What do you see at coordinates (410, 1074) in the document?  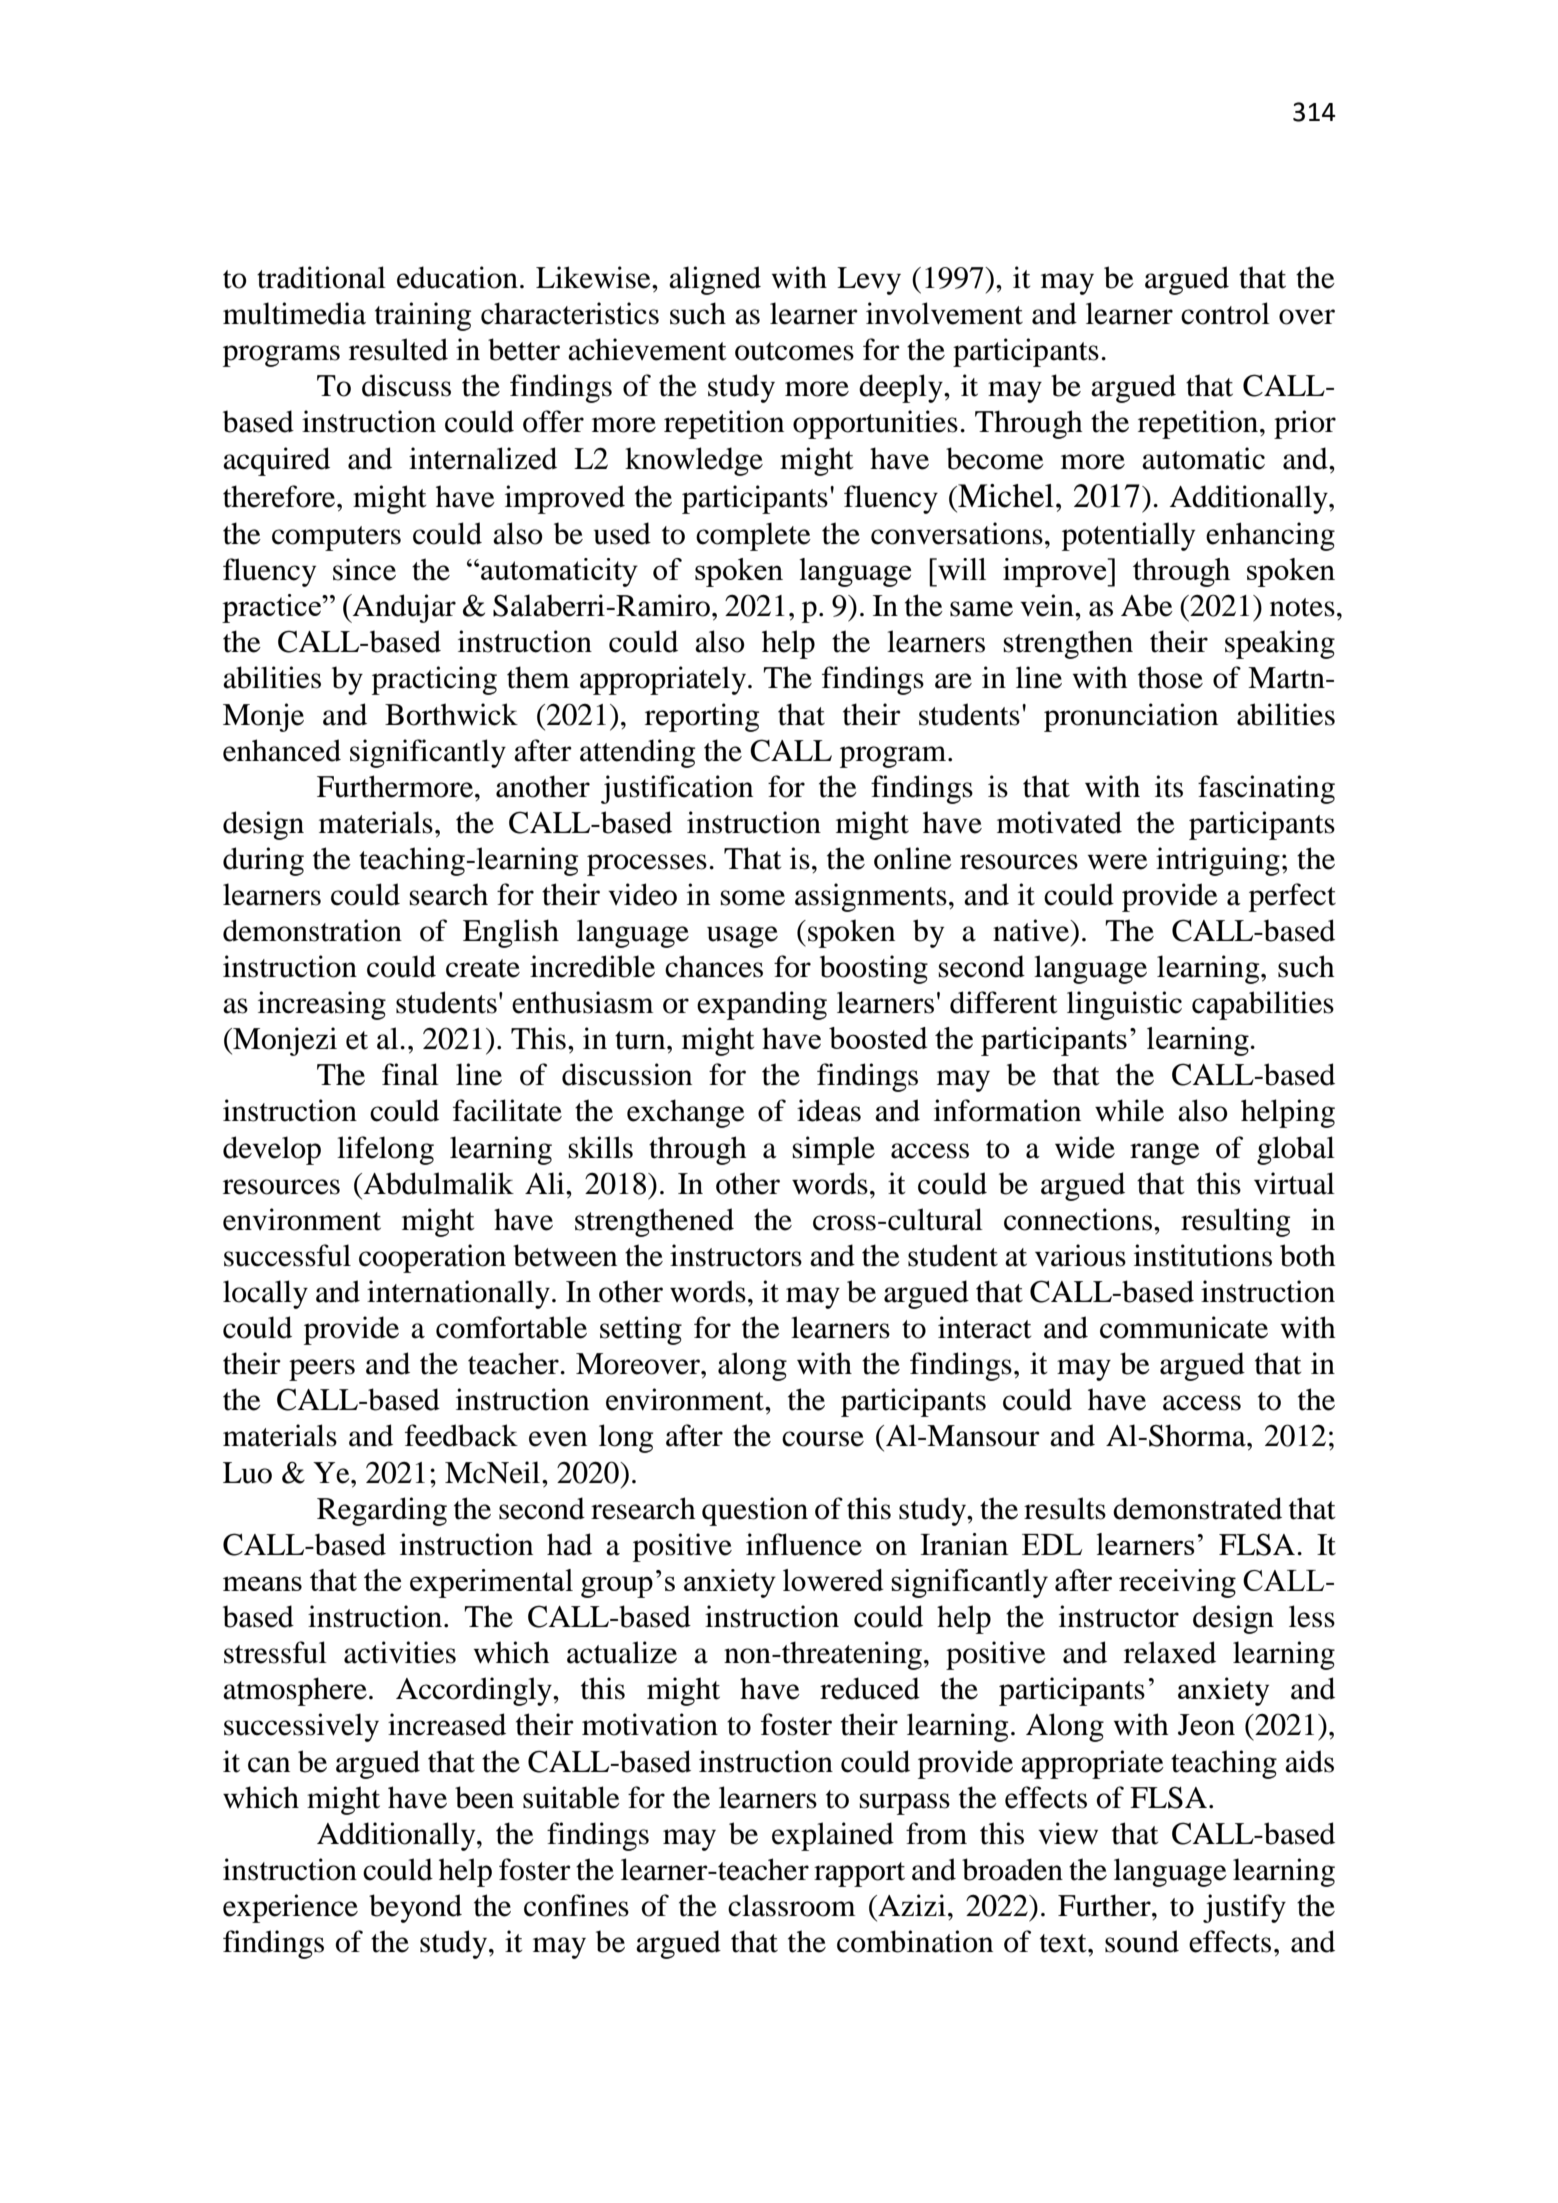 I see `final` at bounding box center [410, 1074].
